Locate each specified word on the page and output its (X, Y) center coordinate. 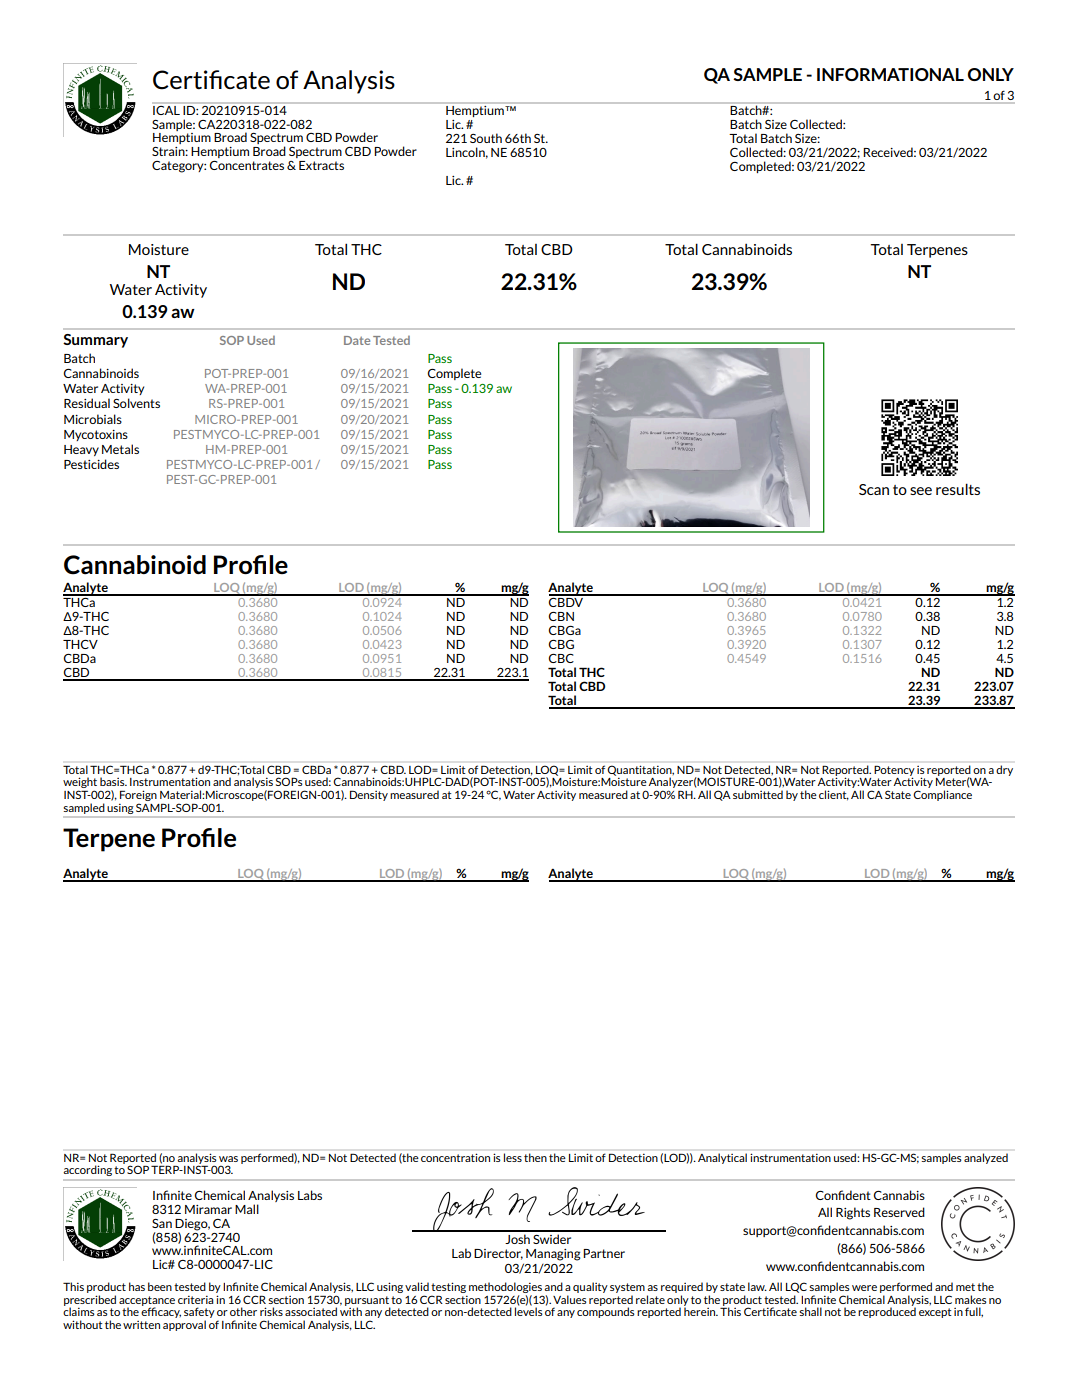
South (486, 138)
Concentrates (246, 165)
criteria (196, 1299)
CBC (561, 658)
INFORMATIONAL (890, 74)
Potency (894, 771)
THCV (80, 644)
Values (570, 1299)
